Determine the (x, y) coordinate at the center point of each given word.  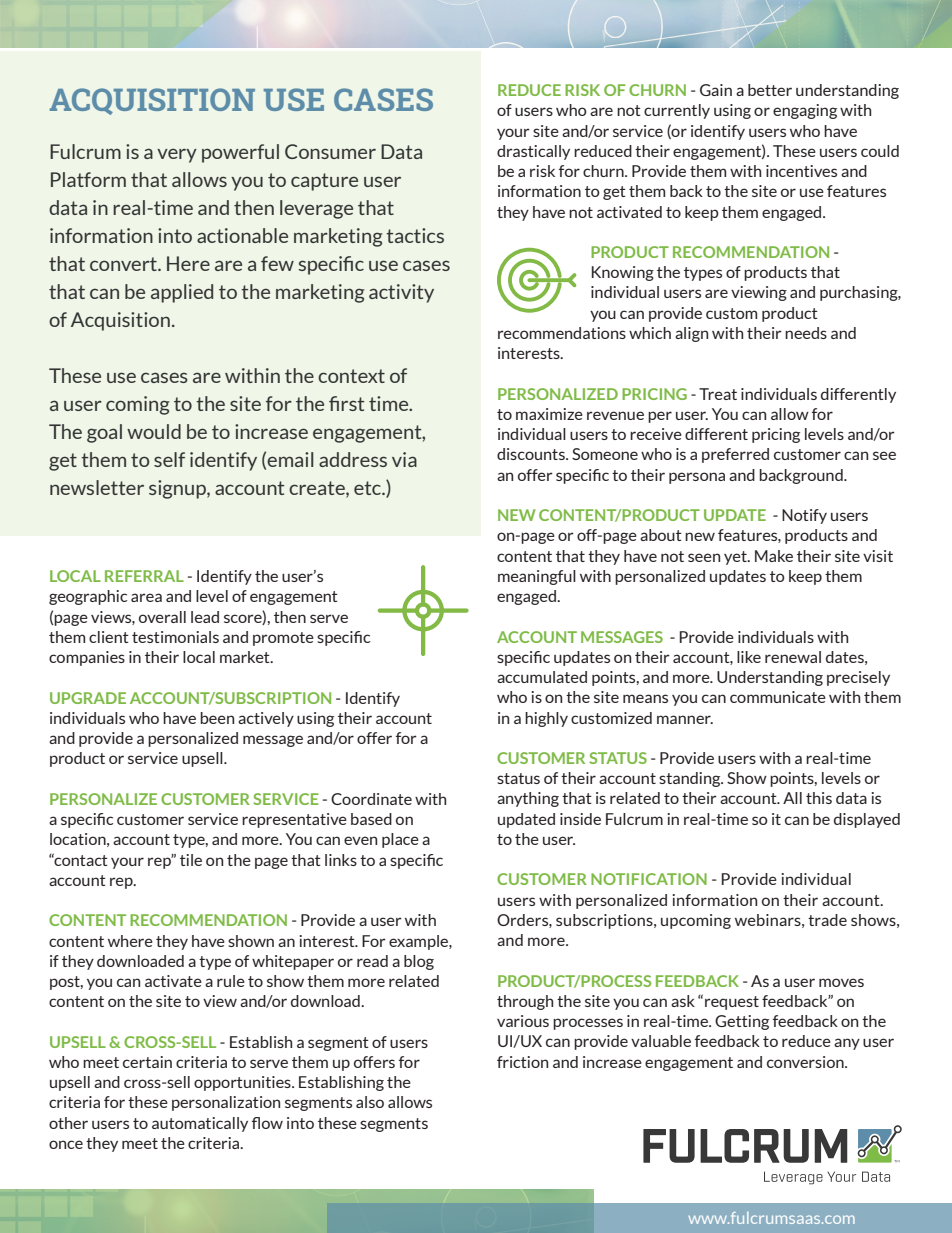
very (177, 155)
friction (522, 1062)
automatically (200, 1124)
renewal (793, 657)
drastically (533, 152)
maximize (549, 414)
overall (162, 617)
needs (806, 333)
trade (827, 920)
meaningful (537, 577)
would (154, 431)
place (400, 840)
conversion (806, 1062)
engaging (805, 111)
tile (191, 860)
